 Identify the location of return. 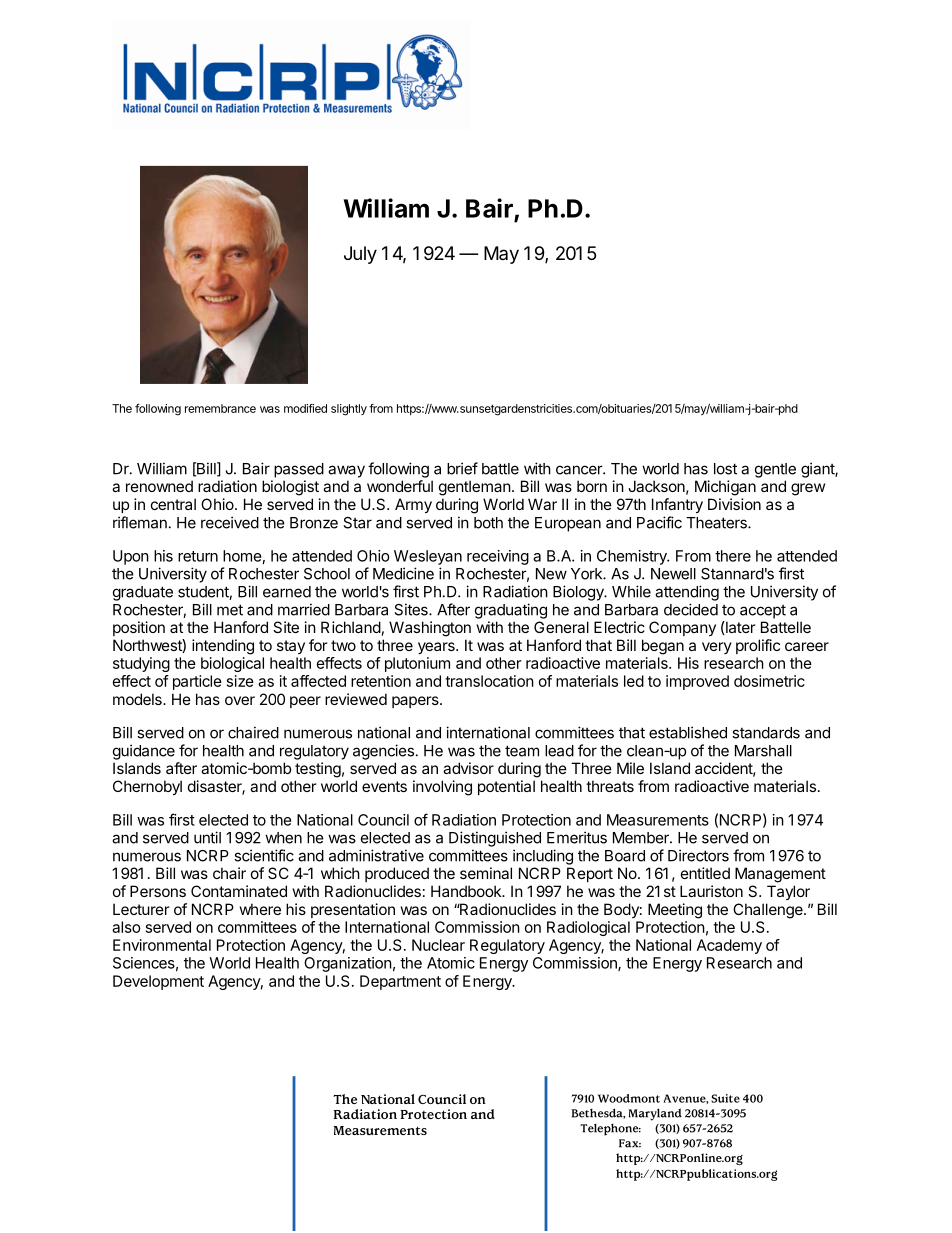
(198, 556).
